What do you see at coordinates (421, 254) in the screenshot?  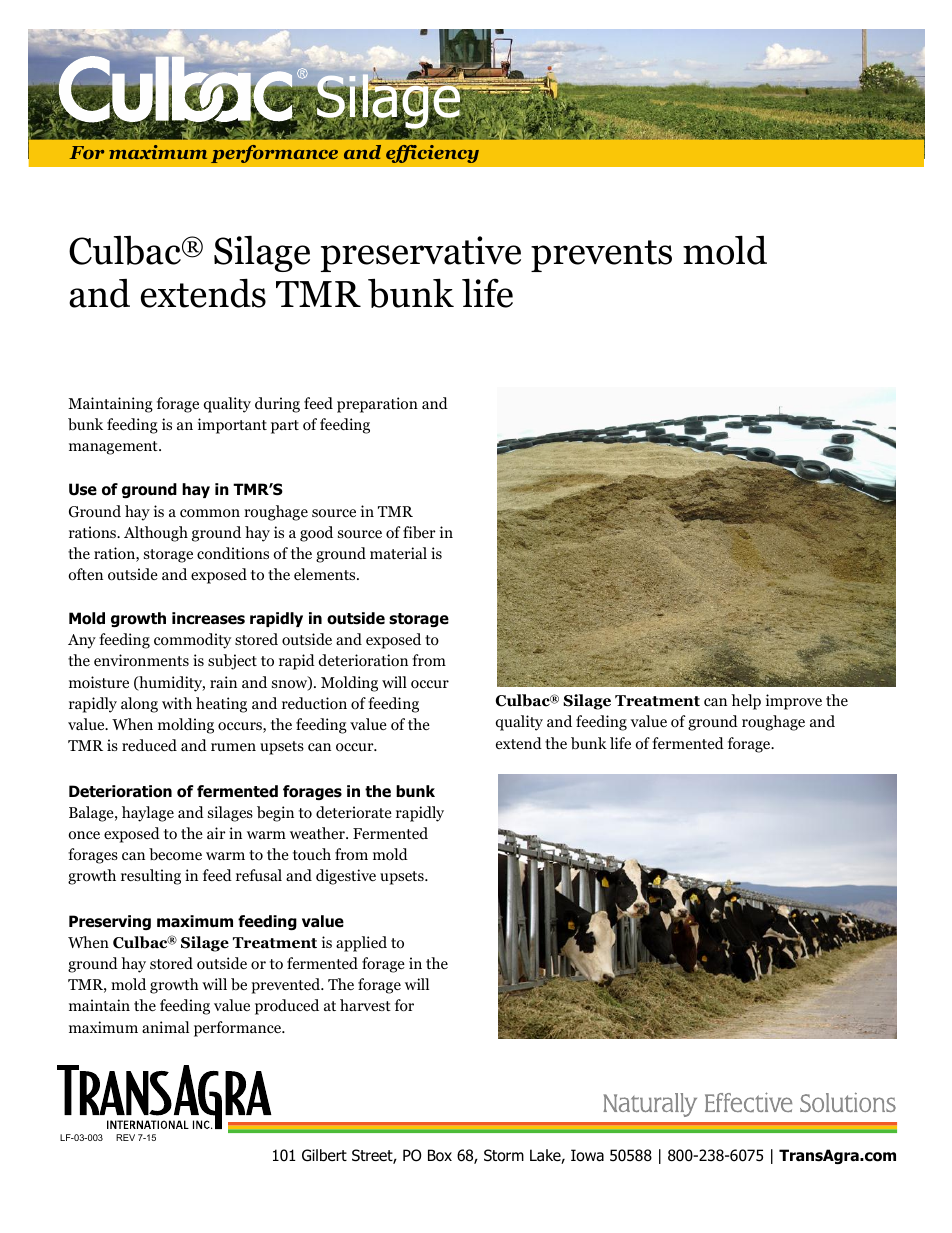 I see `preservative` at bounding box center [421, 254].
